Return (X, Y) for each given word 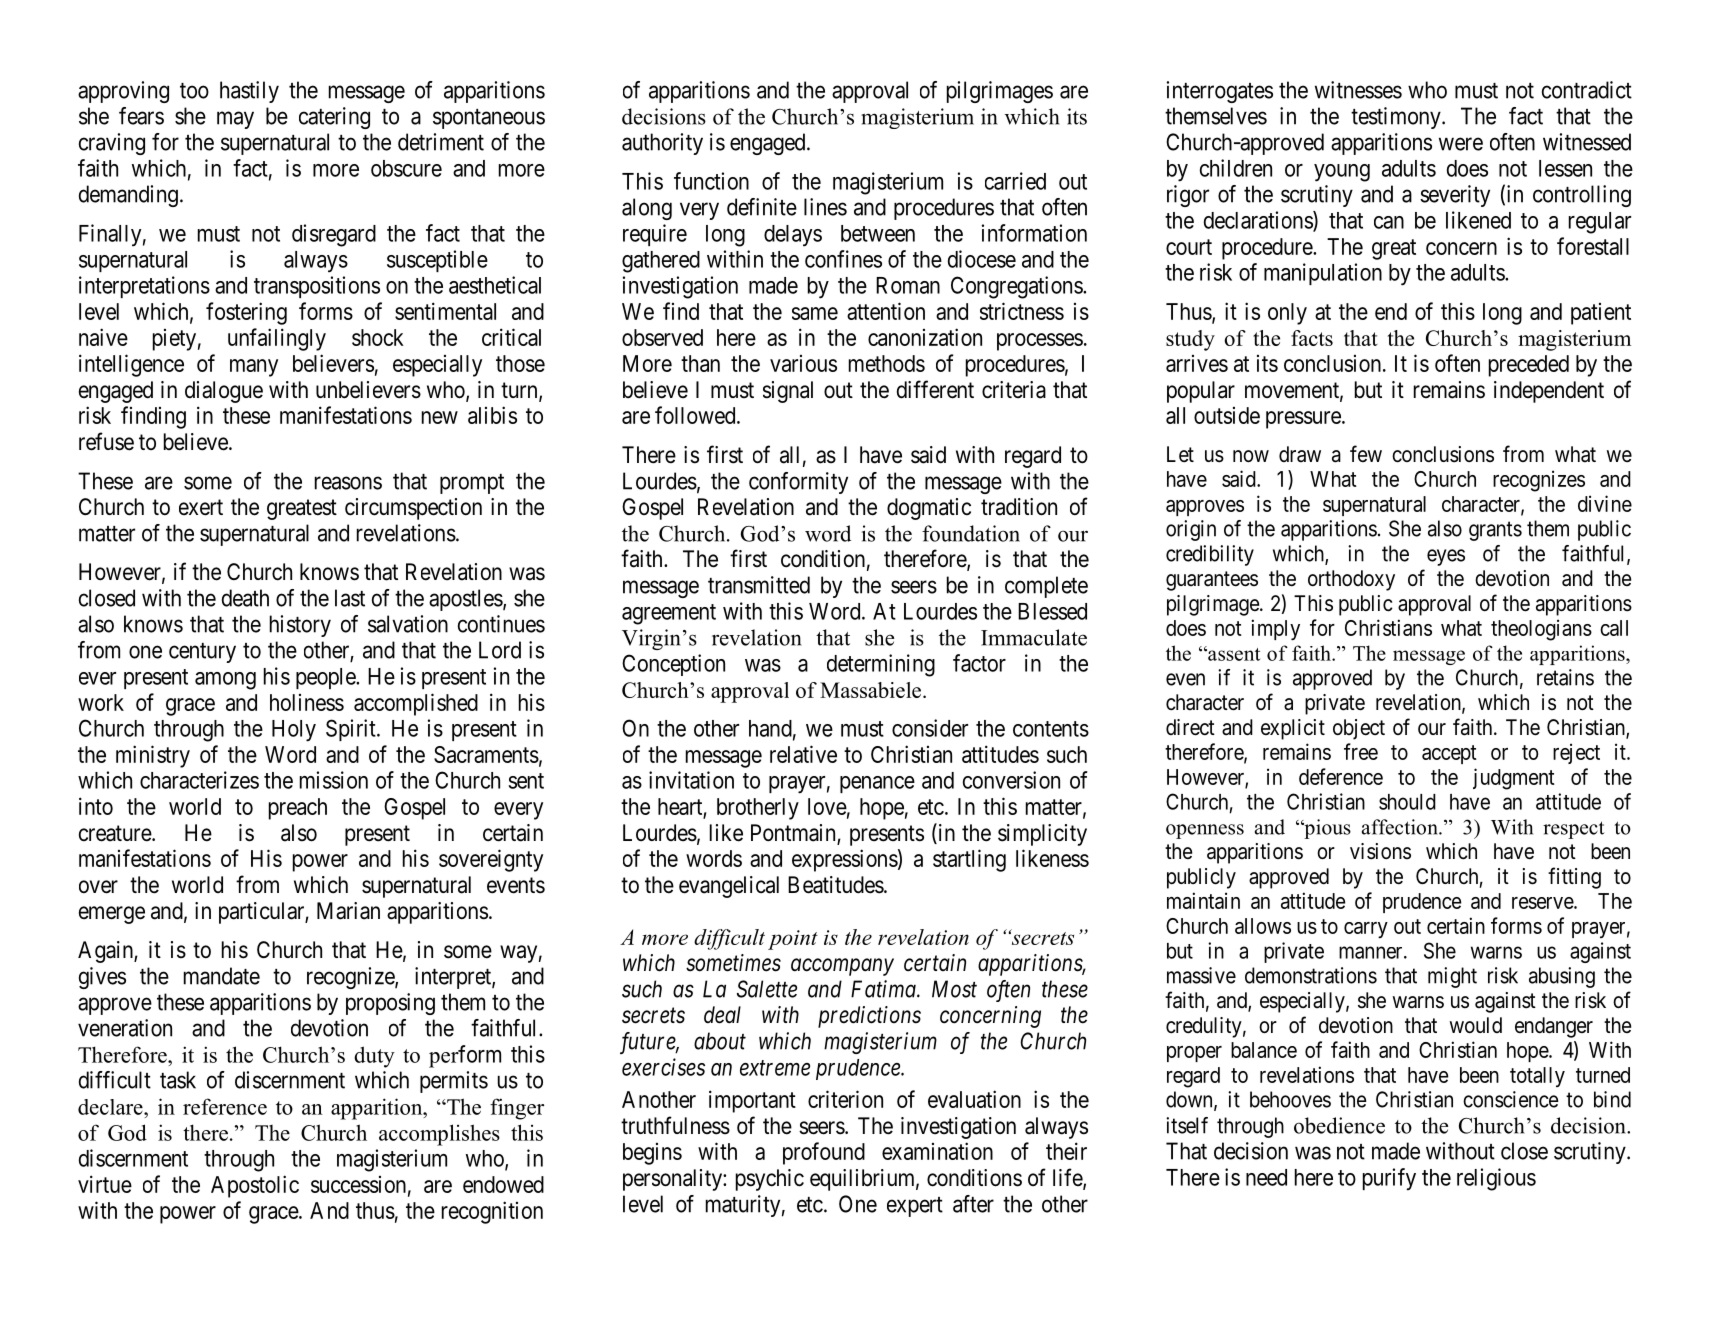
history (300, 626)
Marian (348, 911)
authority (662, 144)
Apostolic (255, 1186)
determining (881, 665)
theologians (1541, 630)
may (235, 120)
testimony (1397, 118)
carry (1366, 930)
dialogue (224, 392)
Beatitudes (836, 885)
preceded (1529, 366)
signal (788, 392)
